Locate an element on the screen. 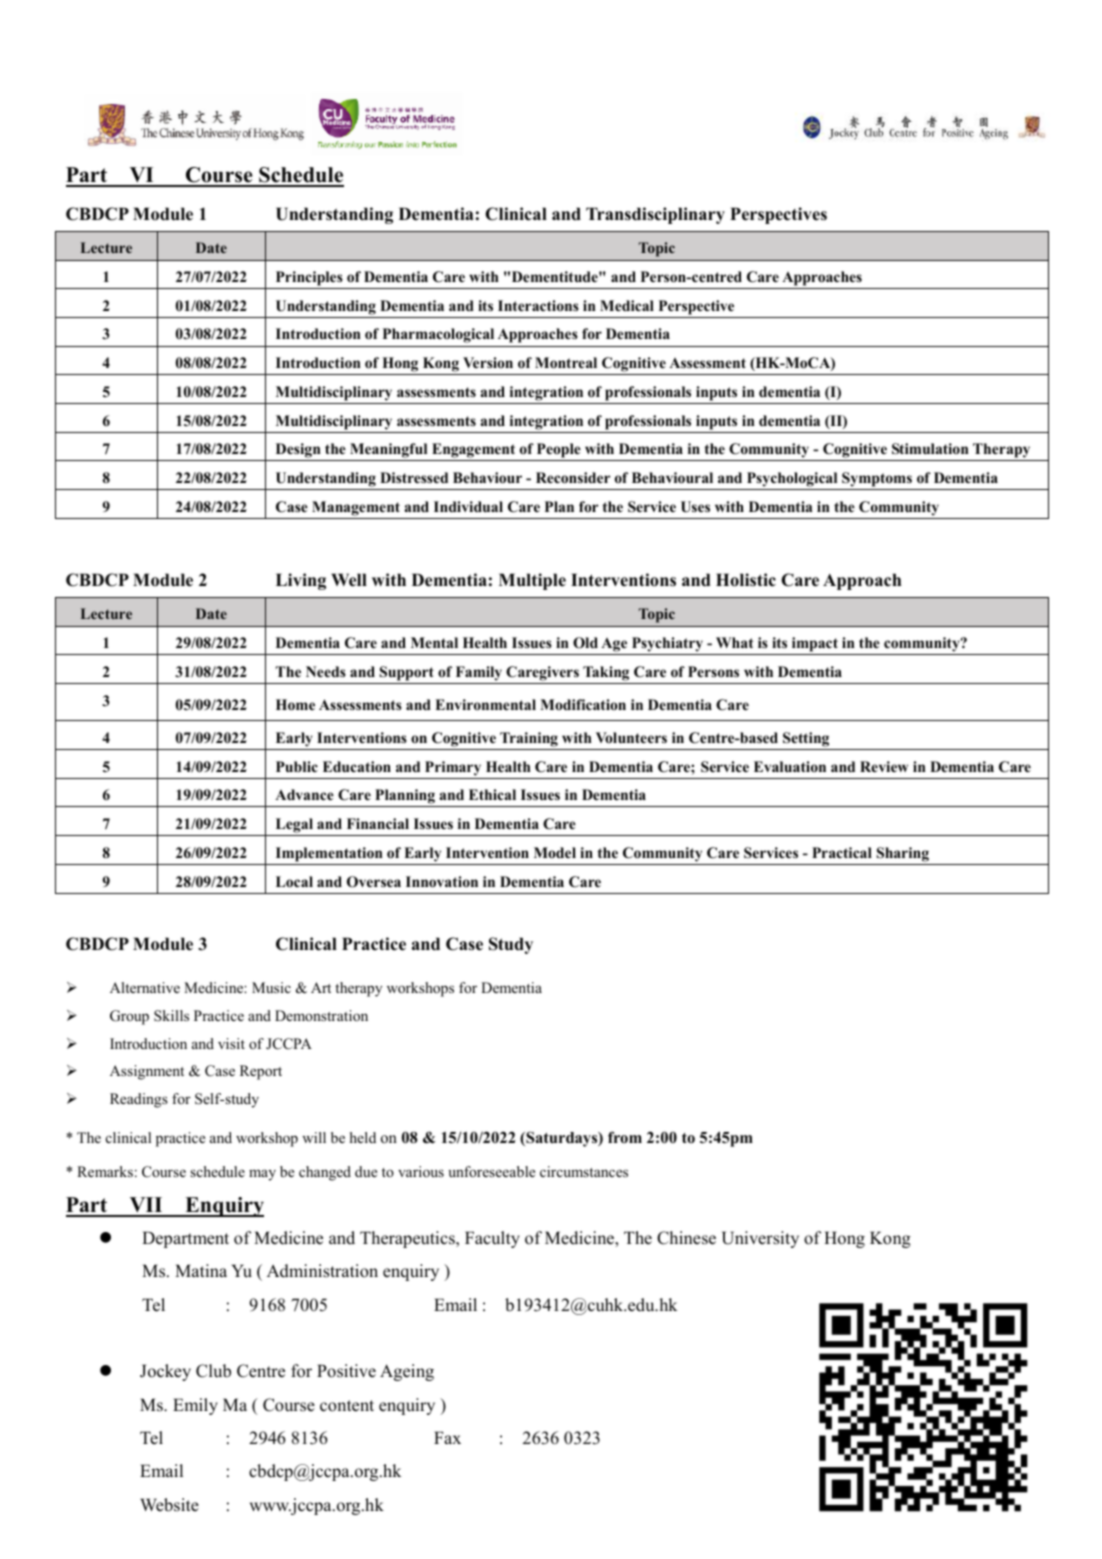  Practical is located at coordinates (842, 852).
